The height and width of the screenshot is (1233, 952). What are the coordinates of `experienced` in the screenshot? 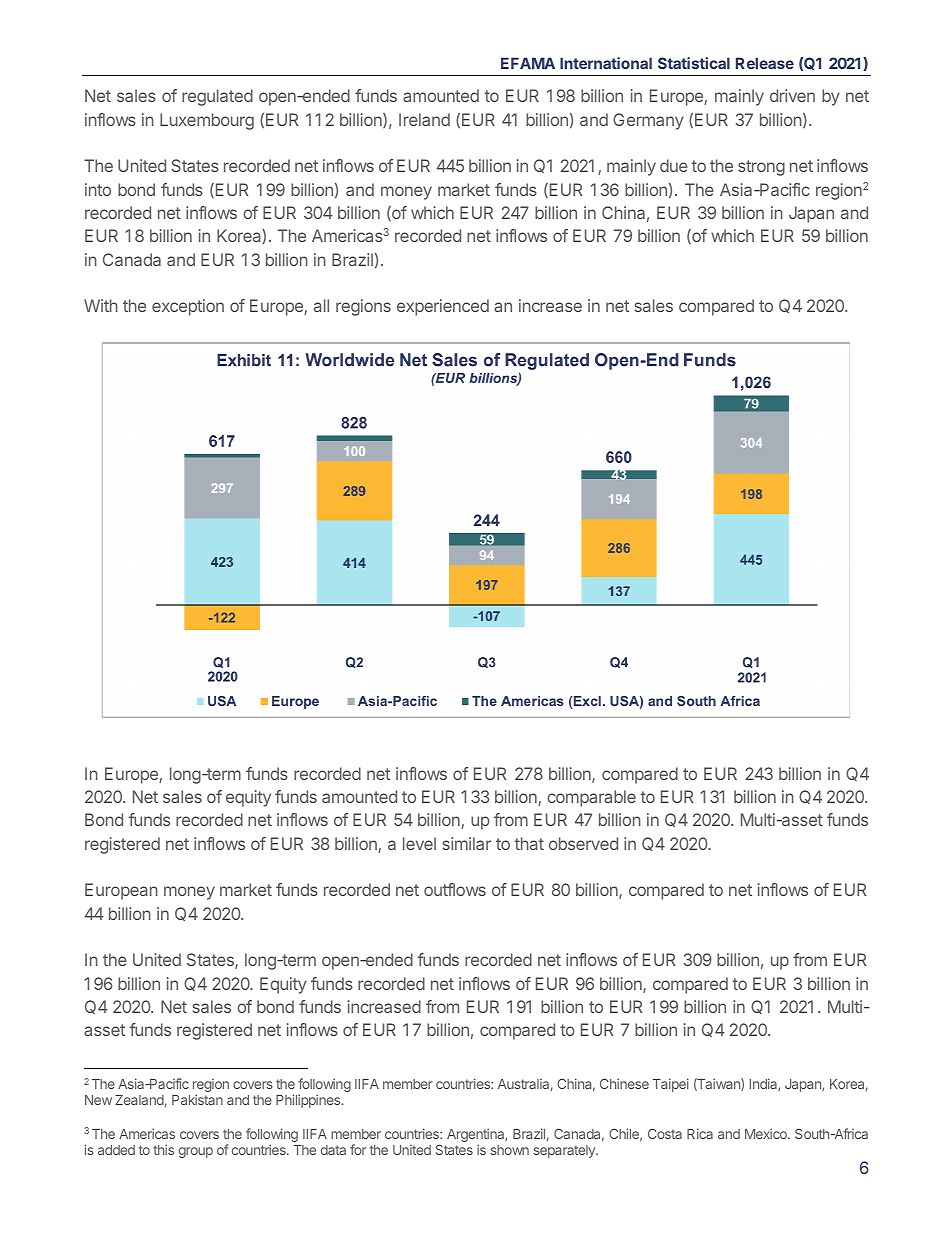 It's located at (443, 307).
